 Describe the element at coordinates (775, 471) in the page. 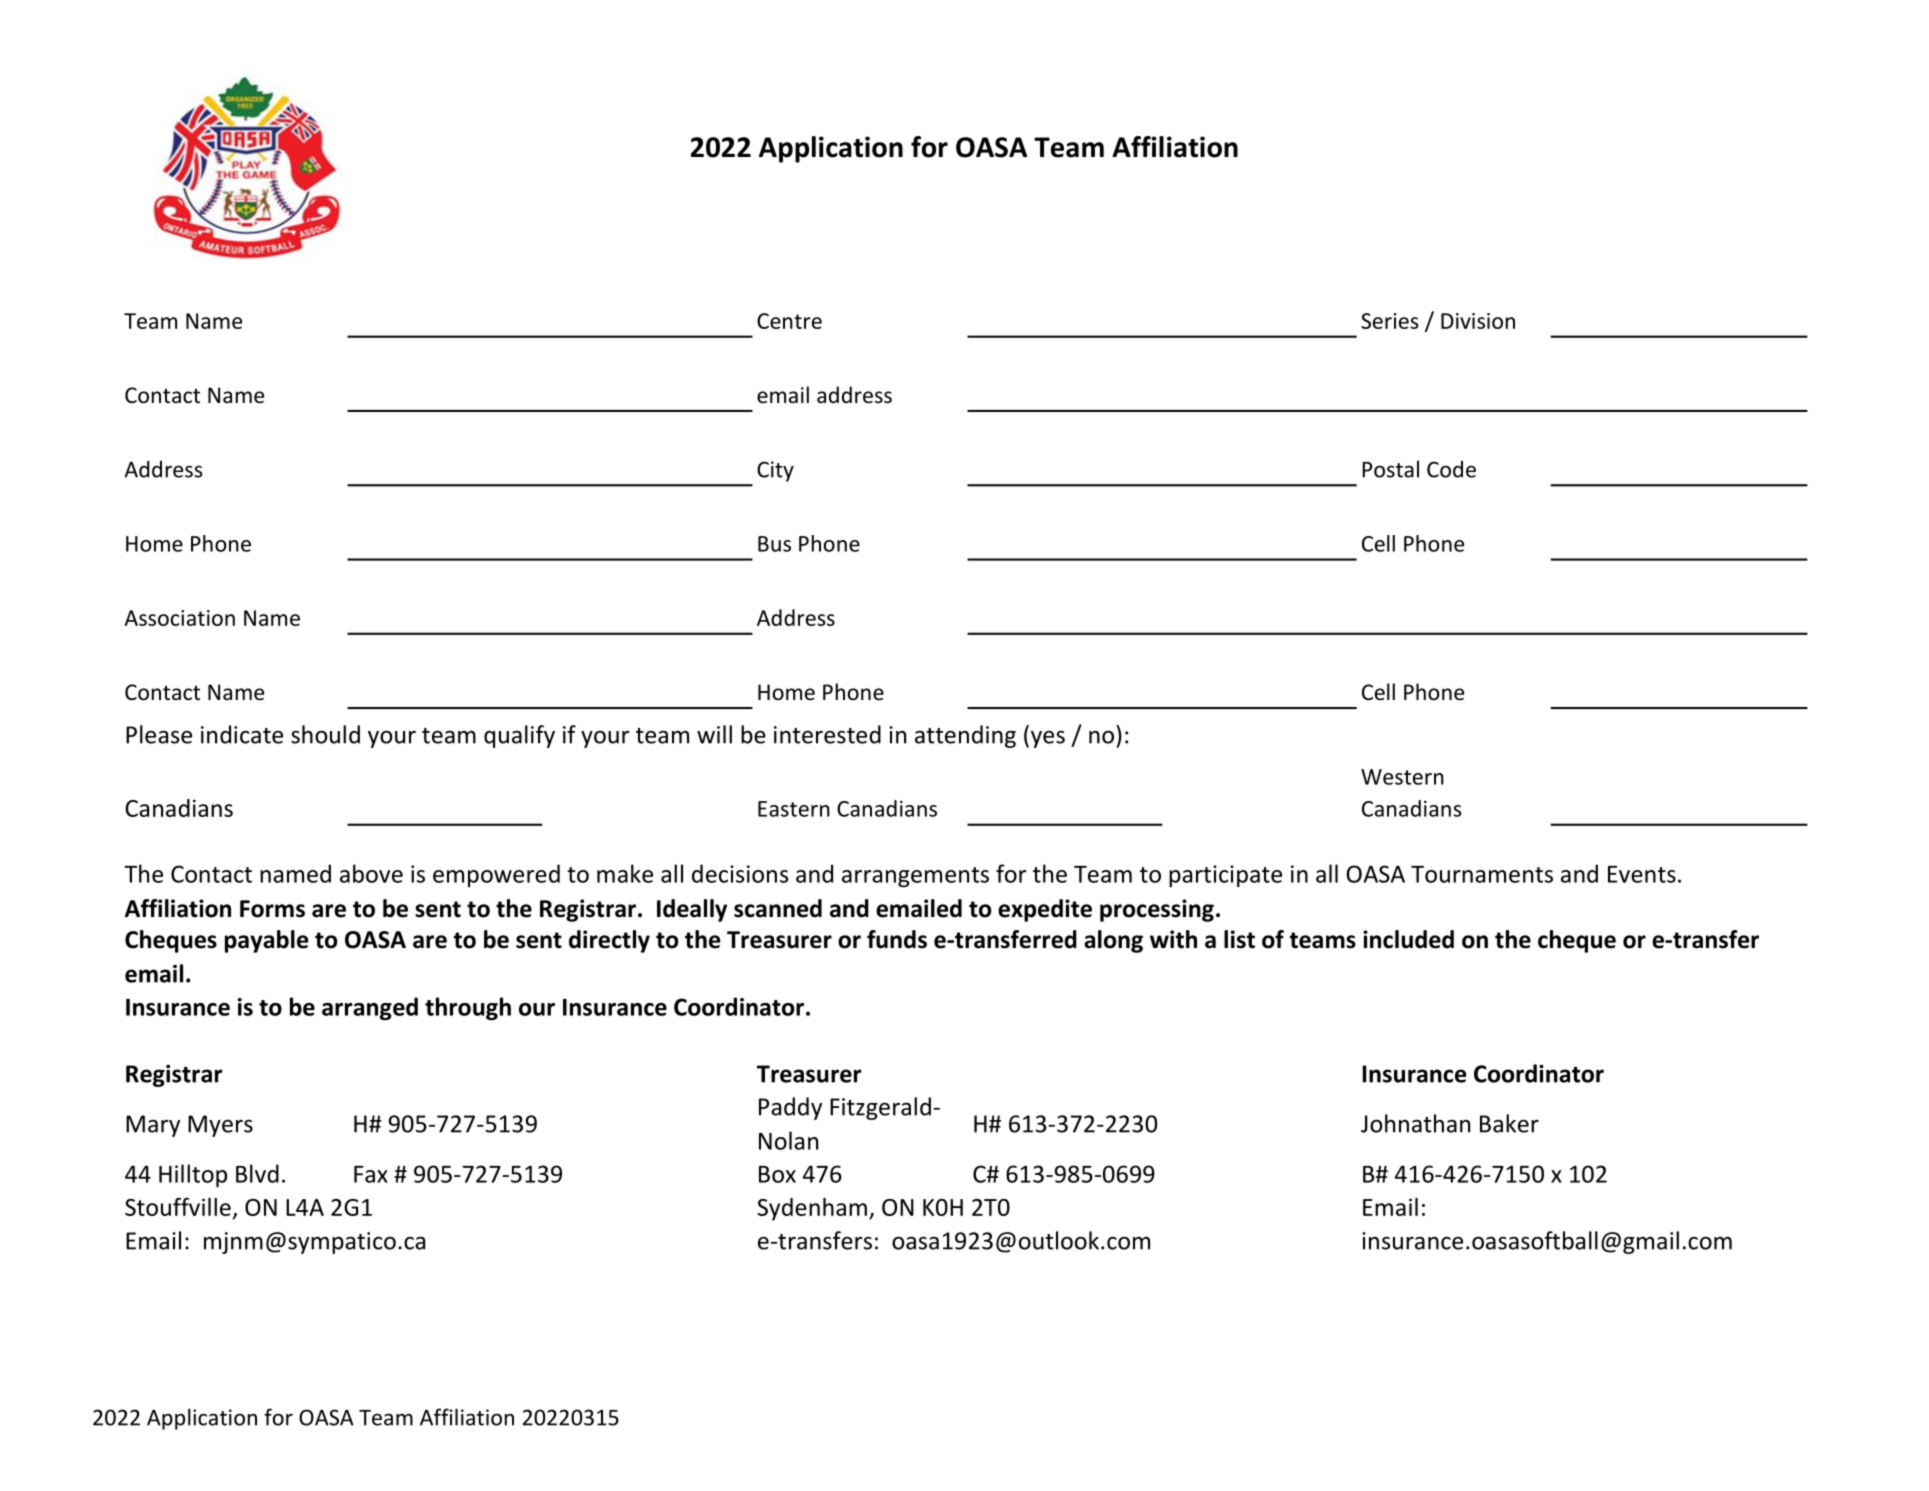

I see `City` at that location.
